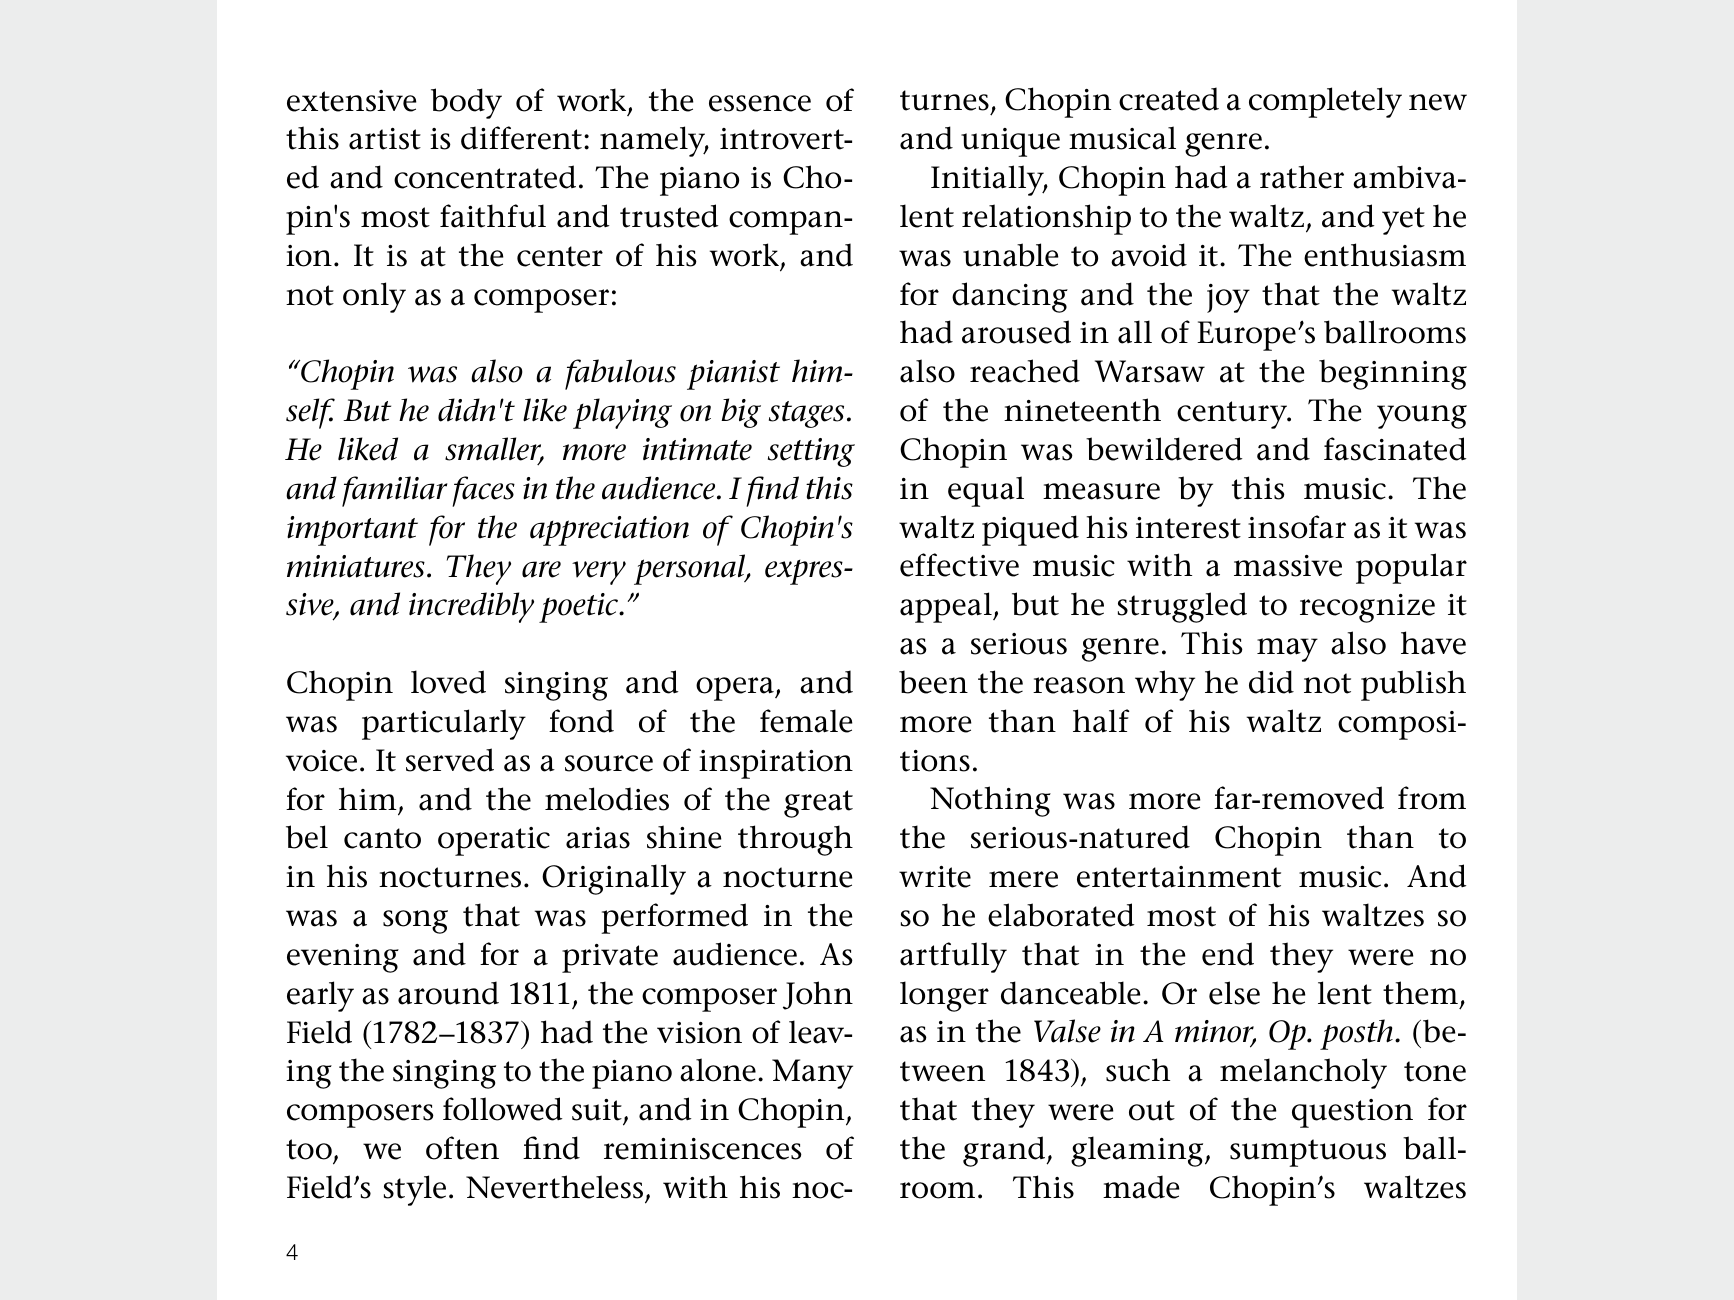  Describe the element at coordinates (1228, 954) in the screenshot. I see `end` at that location.
